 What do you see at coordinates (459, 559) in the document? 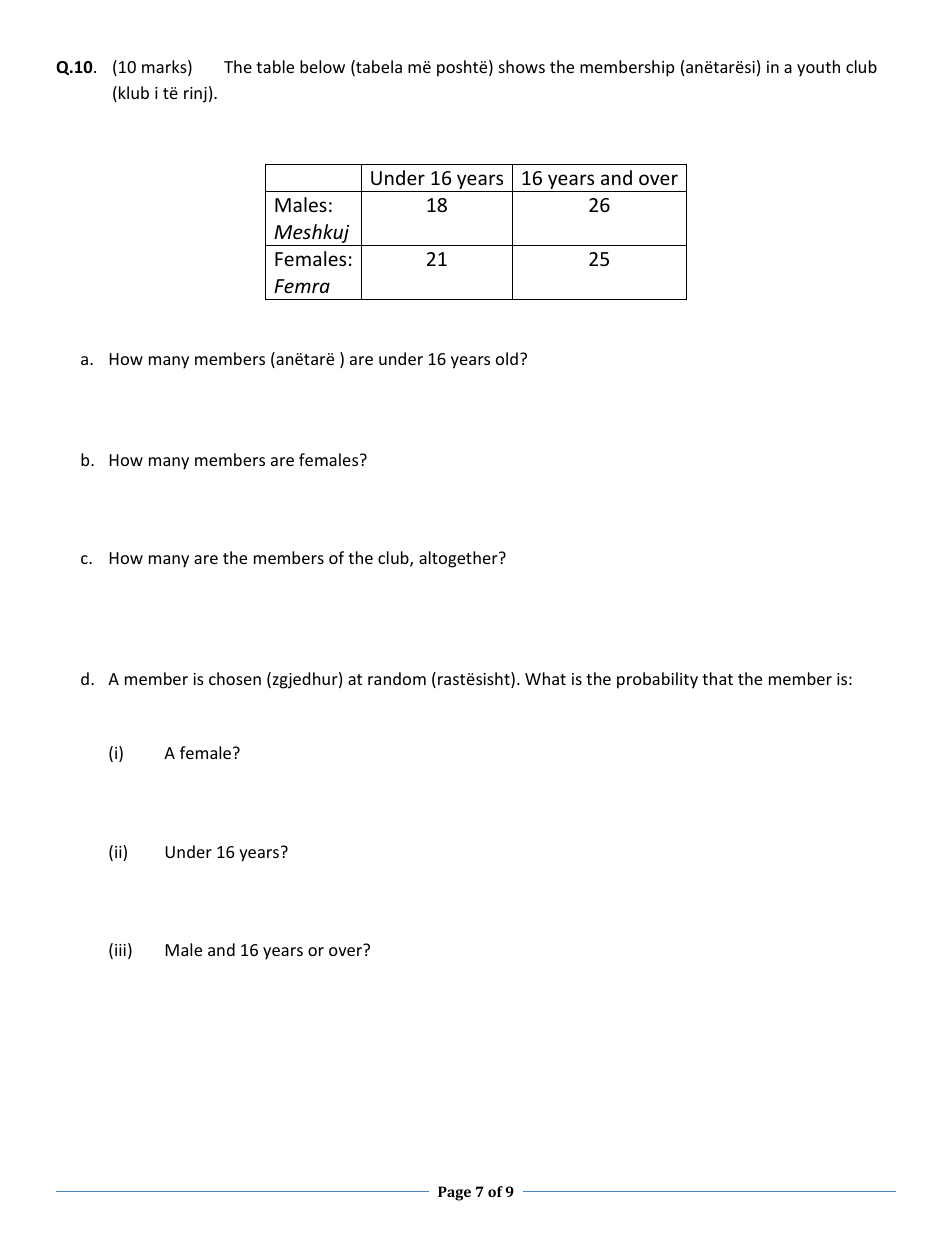
I see `altogether` at bounding box center [459, 559].
